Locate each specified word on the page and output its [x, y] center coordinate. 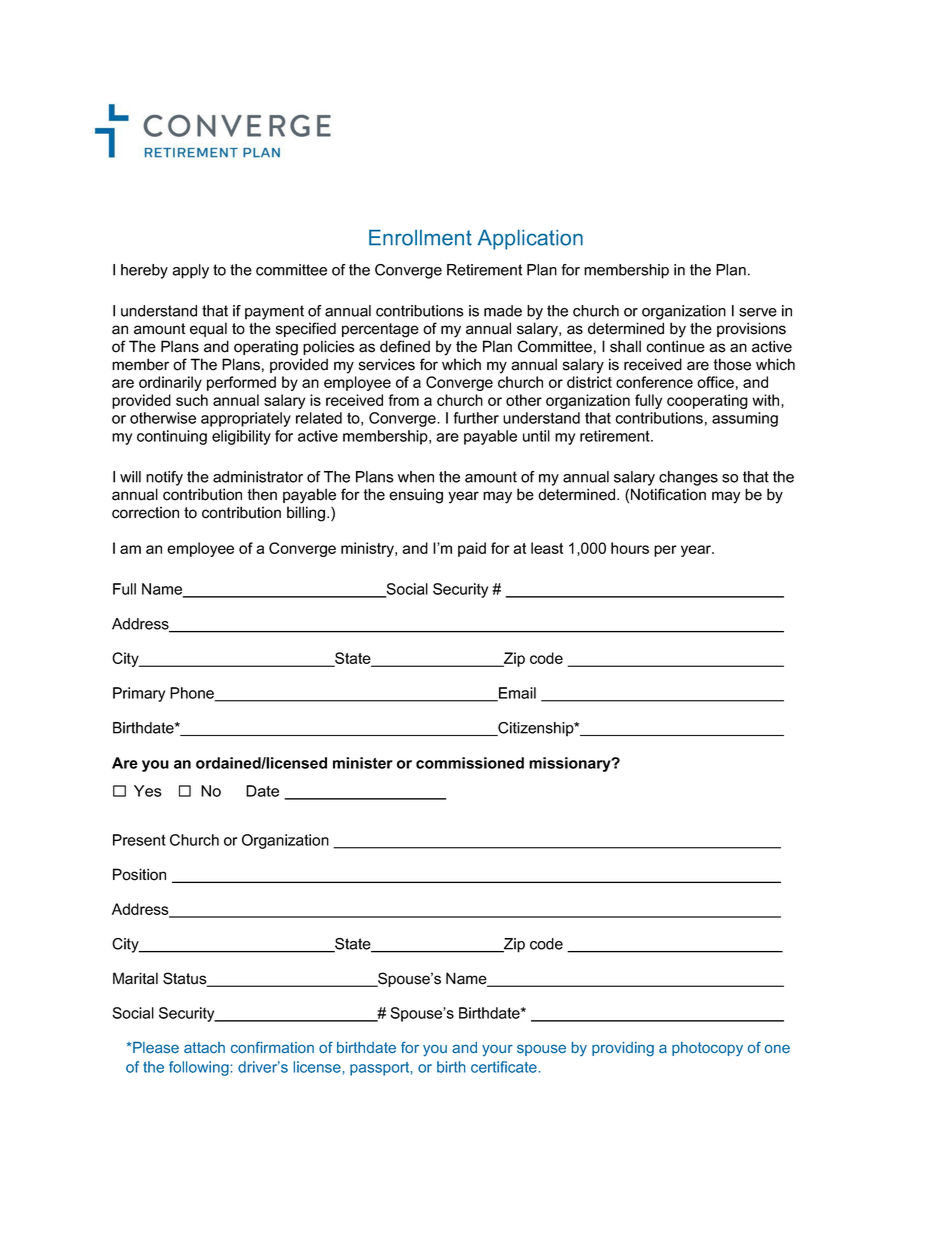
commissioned [470, 763]
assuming [745, 419]
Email [516, 694]
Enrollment [420, 238]
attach [204, 1047]
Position [139, 874]
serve [758, 312]
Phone [193, 694]
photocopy [707, 1049]
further [476, 418]
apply [190, 271]
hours [630, 548]
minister [363, 763]
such [192, 400]
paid [472, 549]
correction [145, 512]
